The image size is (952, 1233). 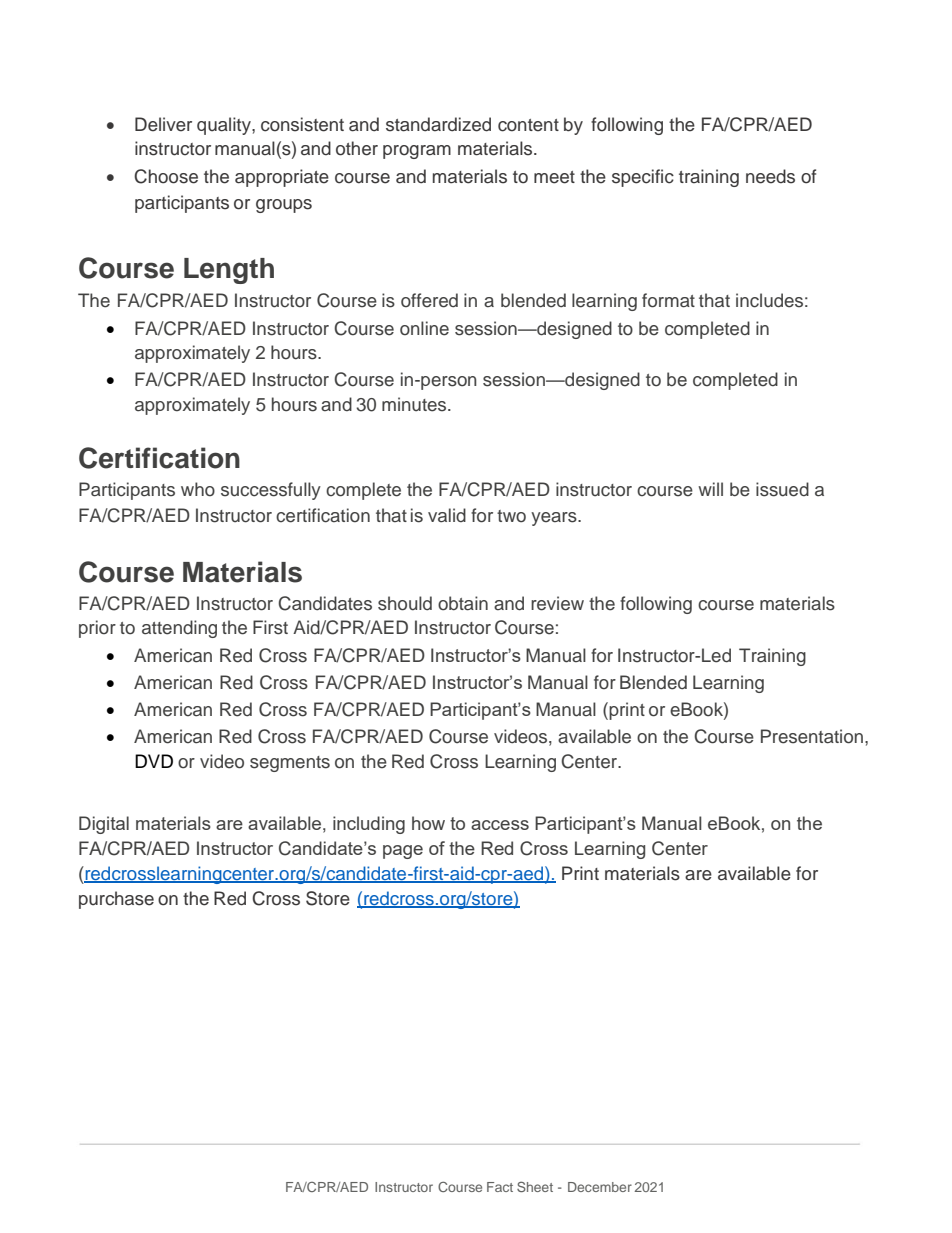 I want to click on needs, so click(x=770, y=176).
